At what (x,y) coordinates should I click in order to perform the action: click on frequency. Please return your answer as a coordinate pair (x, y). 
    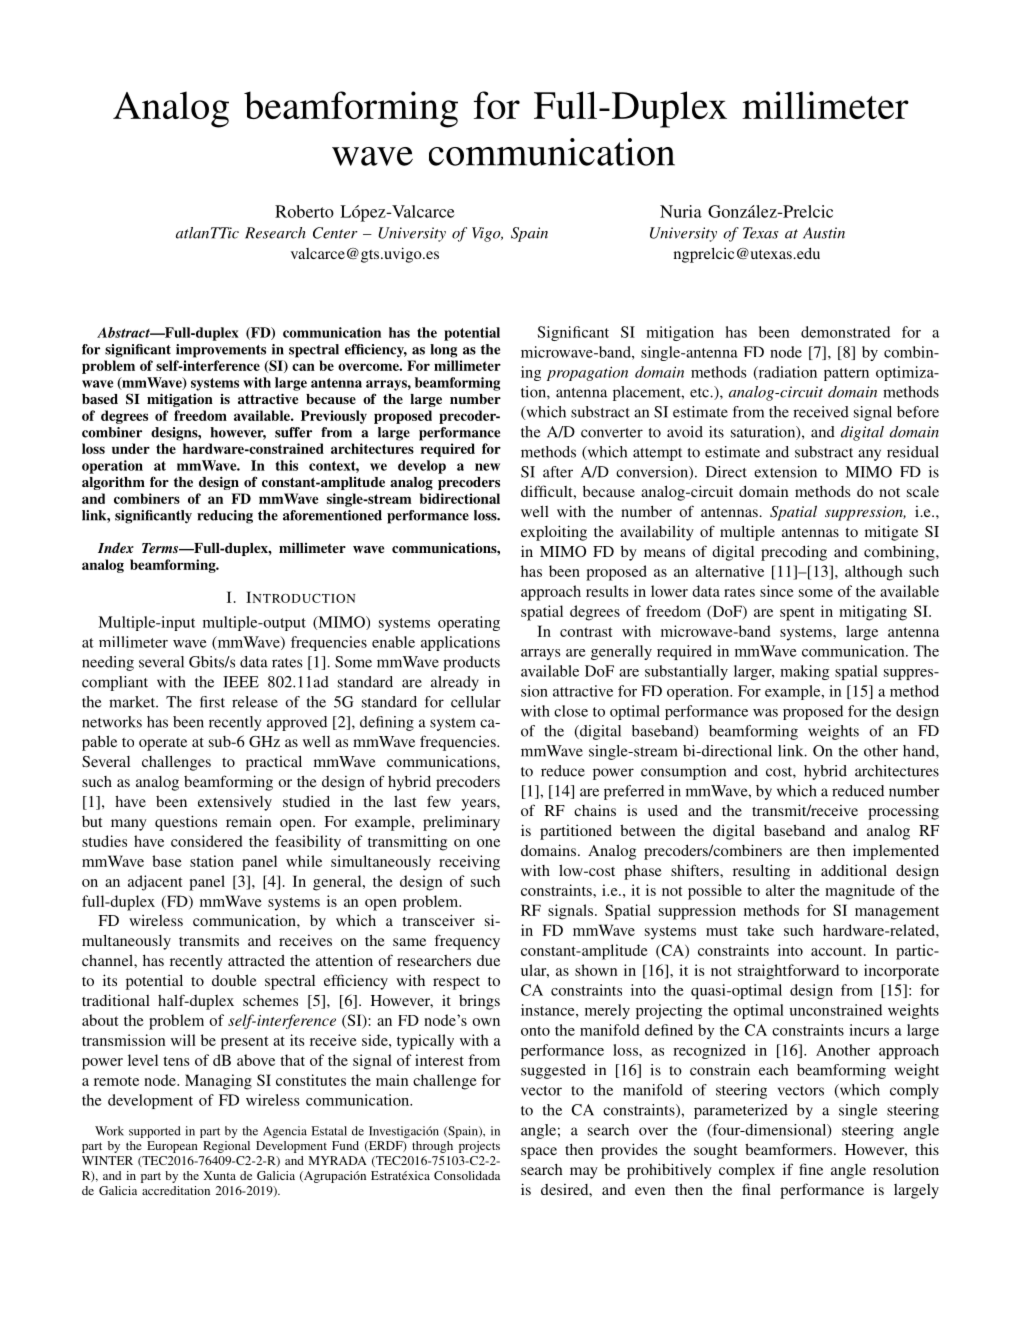
    Looking at the image, I should click on (467, 942).
